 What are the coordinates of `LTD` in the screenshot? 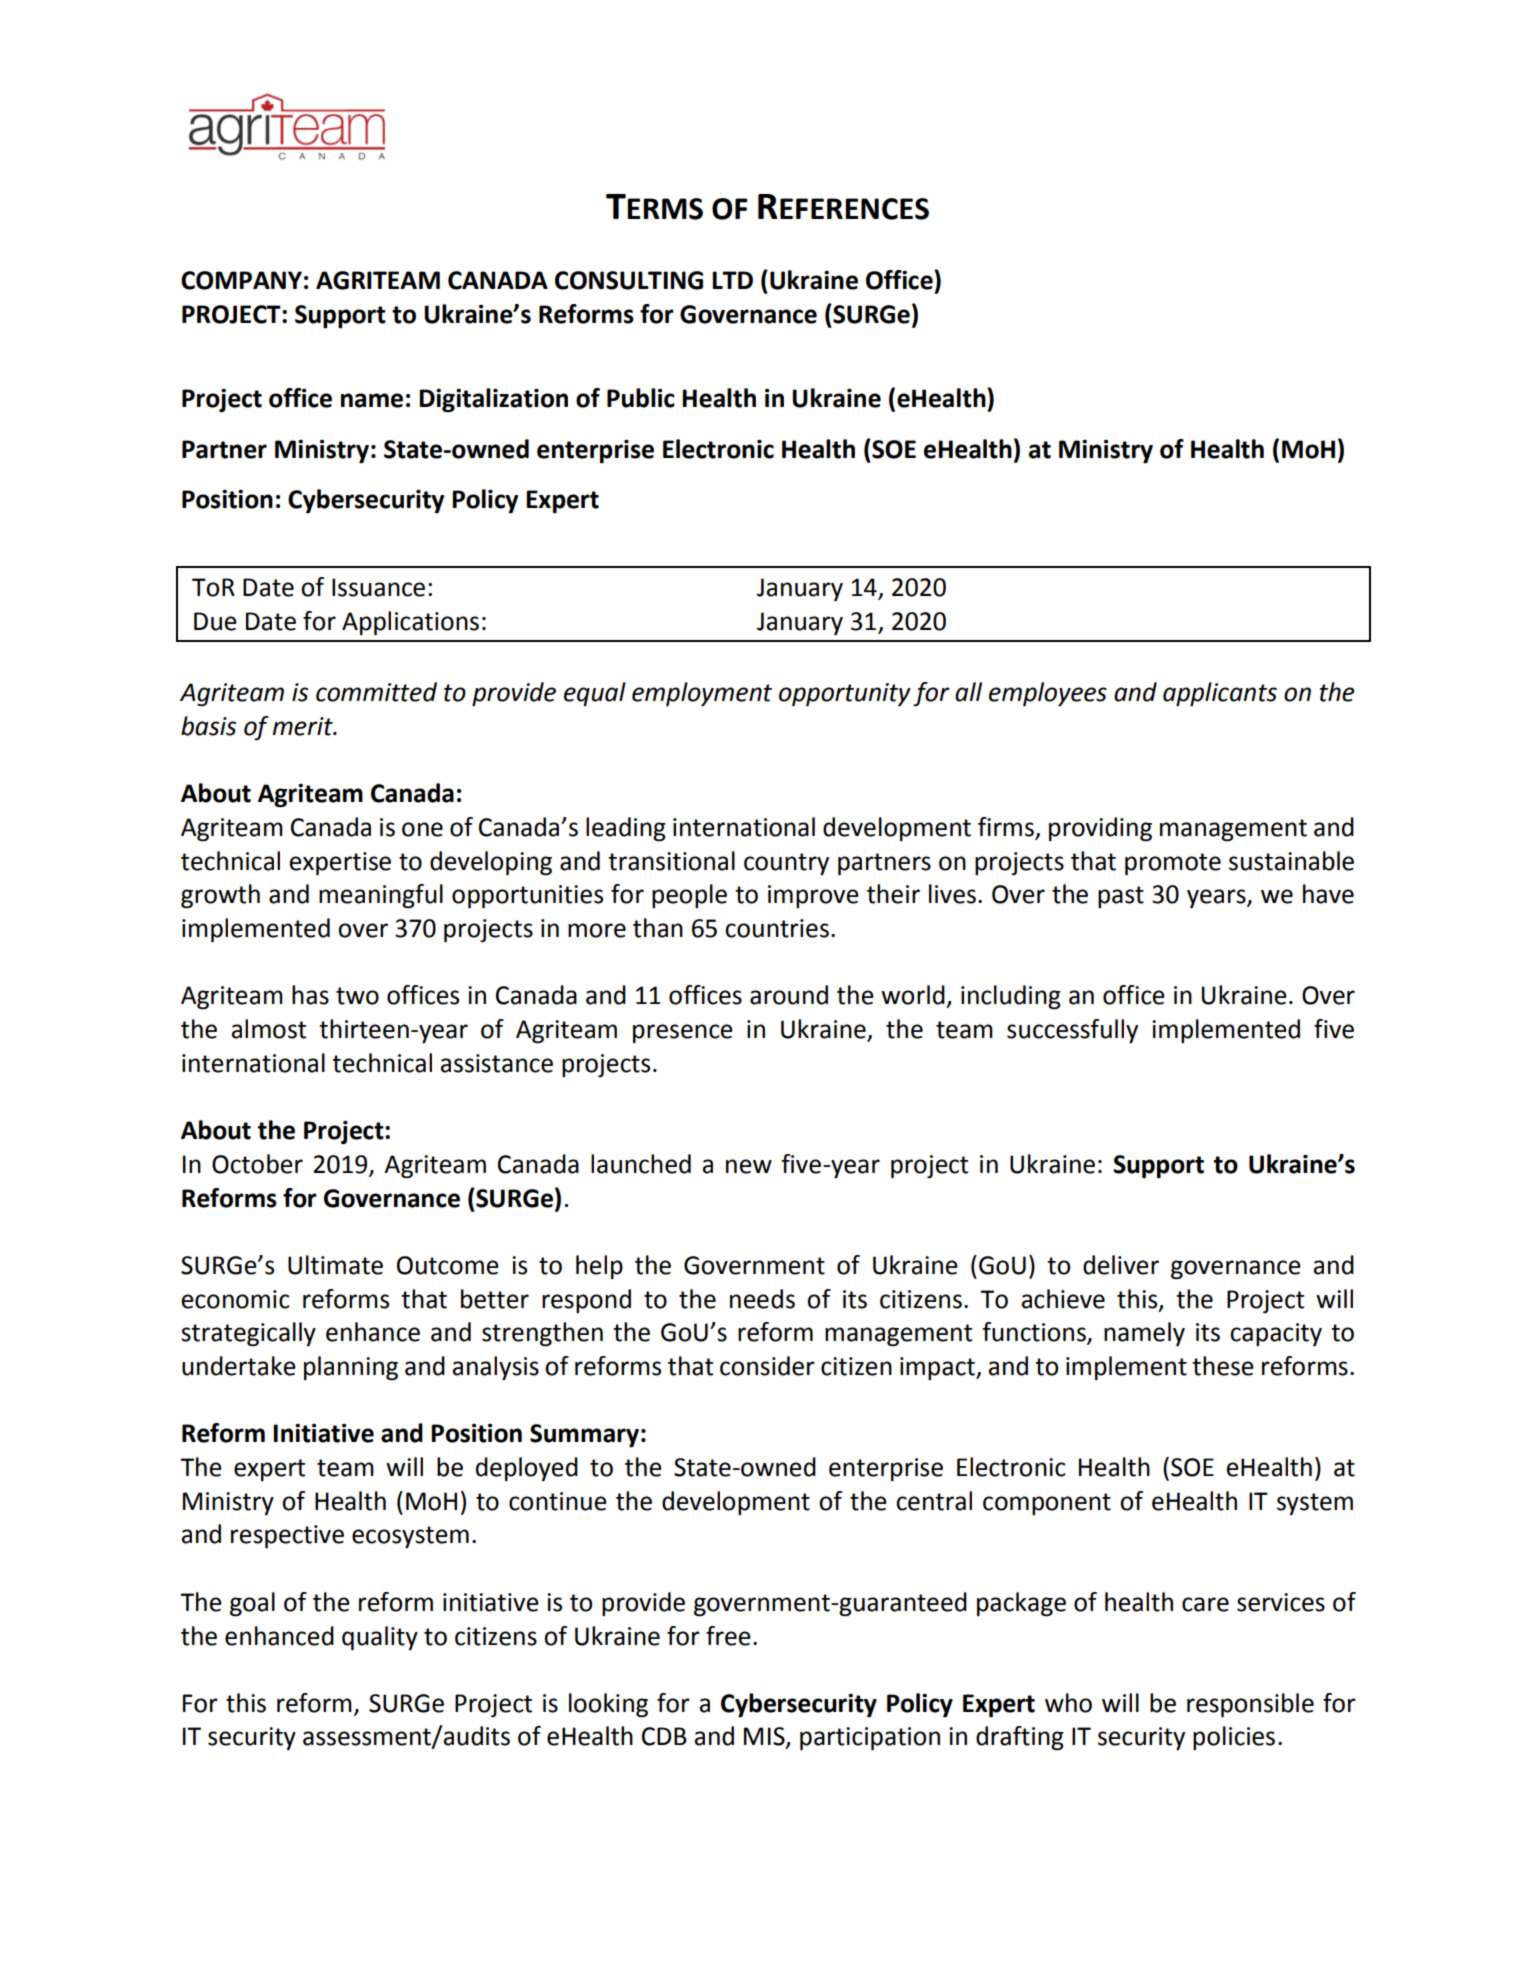 It's located at (732, 280).
